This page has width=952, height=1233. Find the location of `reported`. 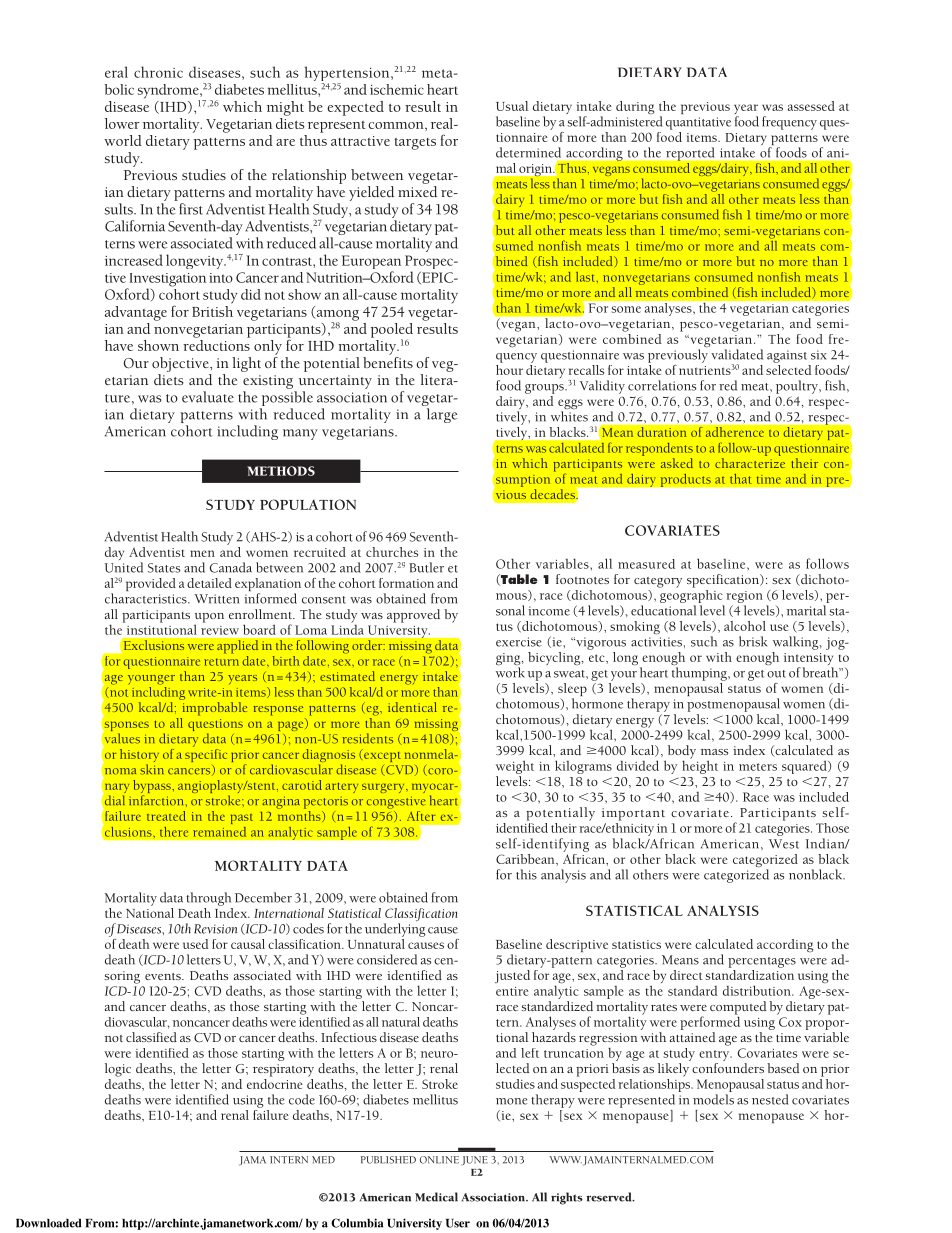

reported is located at coordinates (690, 154).
